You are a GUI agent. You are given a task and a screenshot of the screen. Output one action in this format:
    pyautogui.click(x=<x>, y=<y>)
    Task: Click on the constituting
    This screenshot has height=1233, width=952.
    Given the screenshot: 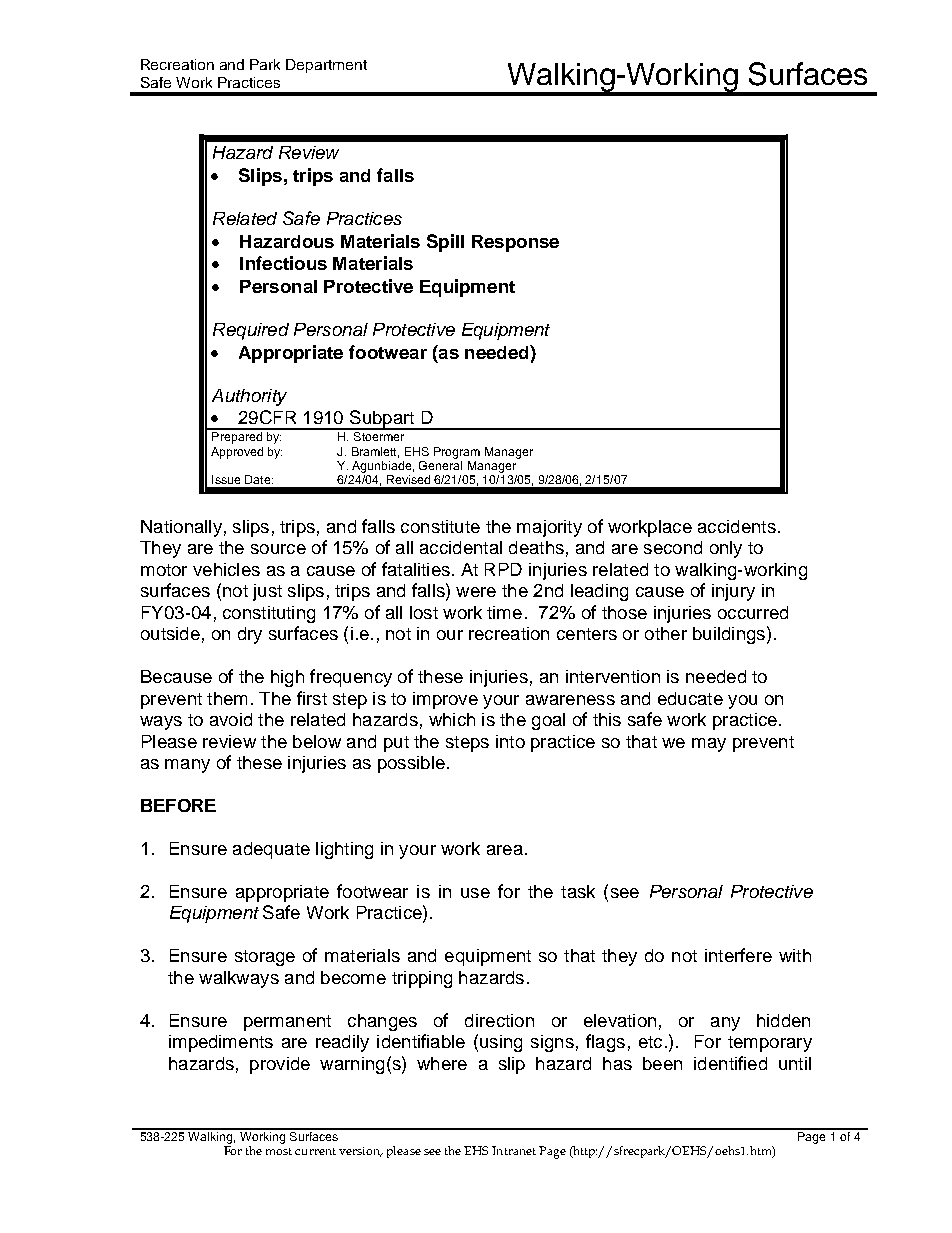 What is the action you would take?
    pyautogui.click(x=269, y=614)
